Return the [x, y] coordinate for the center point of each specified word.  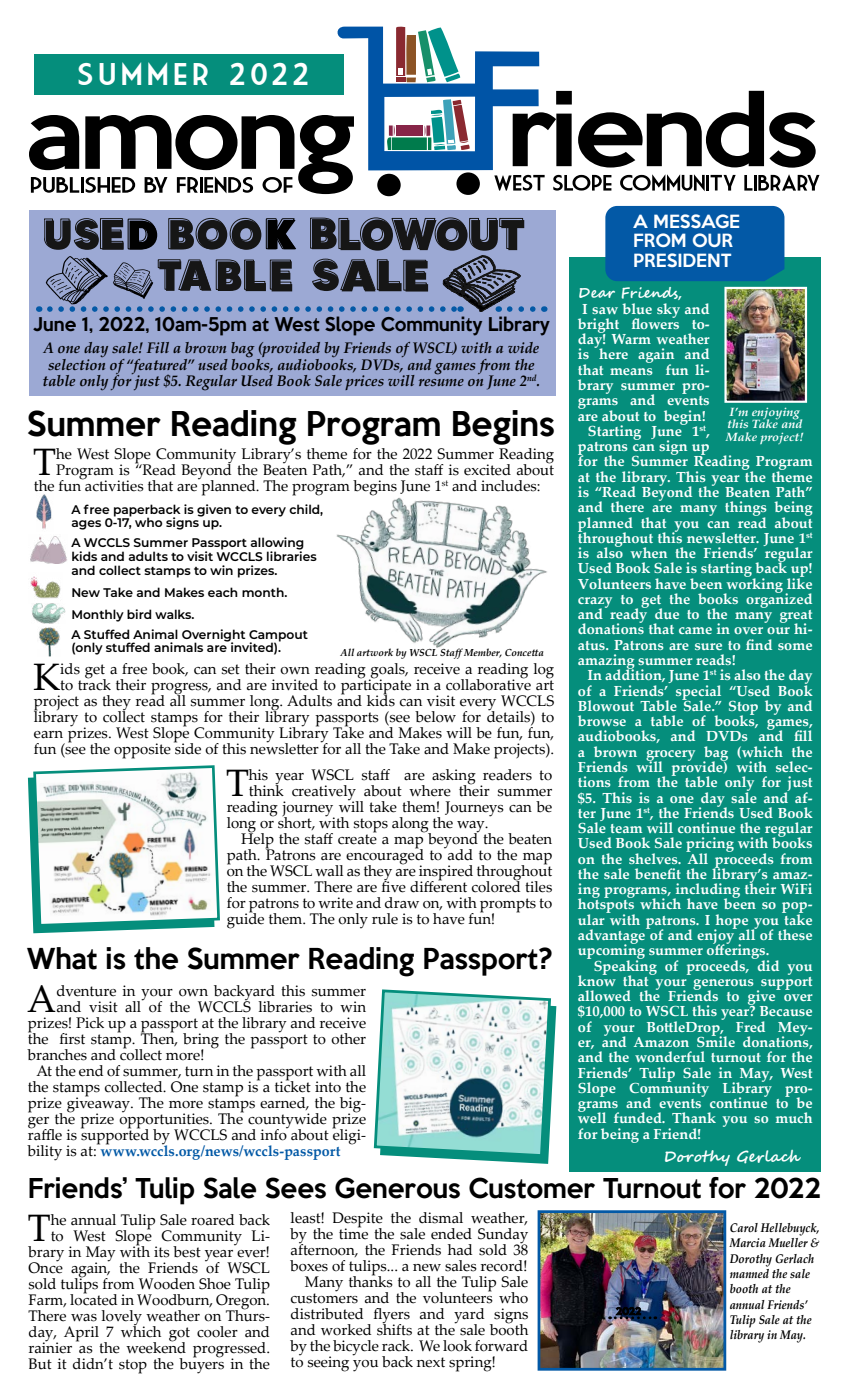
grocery [670, 756]
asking [454, 778]
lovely [122, 1319]
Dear [597, 293]
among [191, 154]
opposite [142, 751]
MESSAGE [696, 221]
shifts [394, 1328]
